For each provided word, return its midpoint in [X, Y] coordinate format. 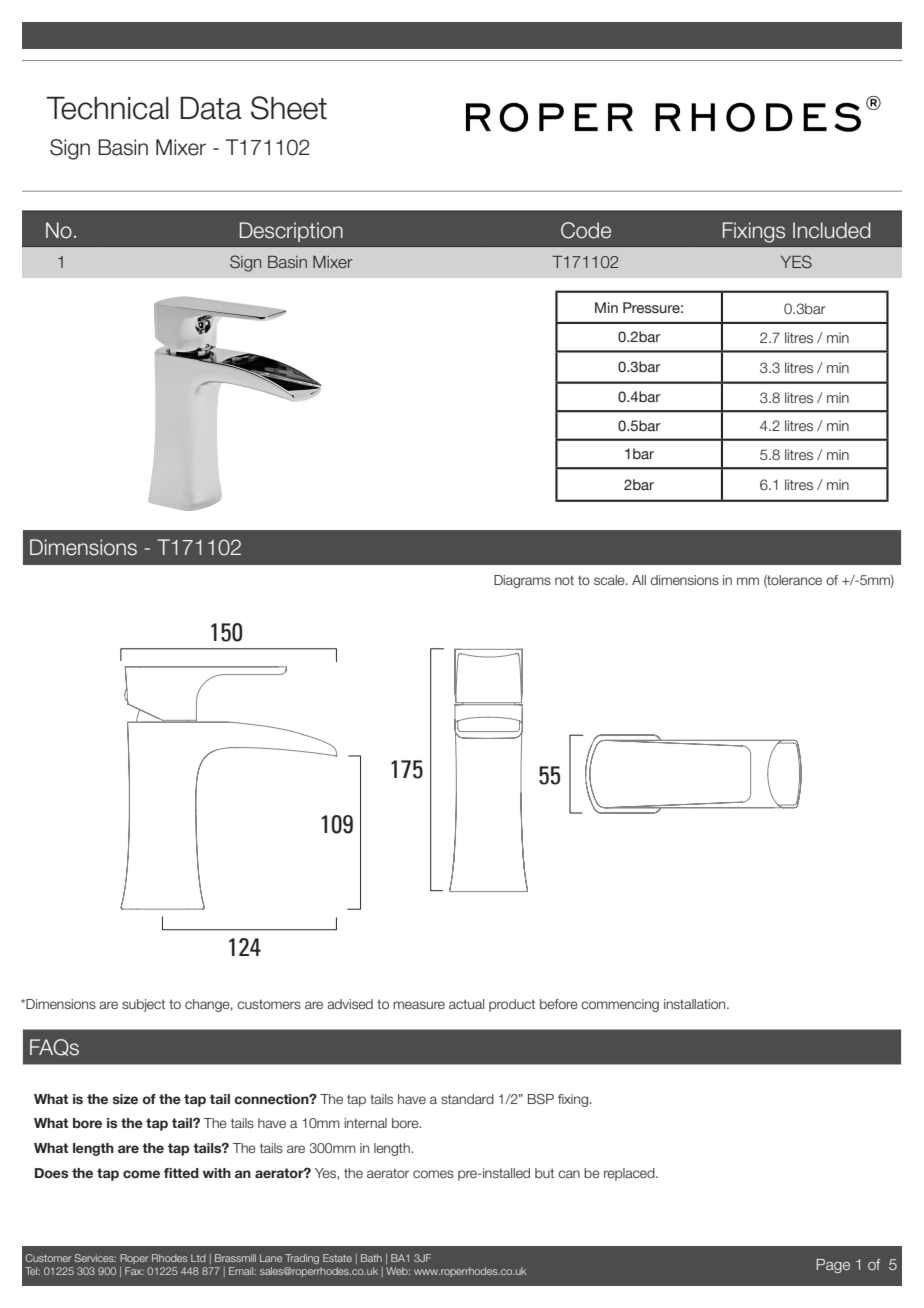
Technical [107, 108]
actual [466, 1004]
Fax [134, 1271]
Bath [371, 1258]
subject [143, 1005]
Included [831, 230]
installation [696, 1004]
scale [610, 580]
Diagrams [522, 581]
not [564, 580]
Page [833, 1266]
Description [291, 232]
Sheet [289, 108]
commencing [620, 1005]
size [125, 1099]
